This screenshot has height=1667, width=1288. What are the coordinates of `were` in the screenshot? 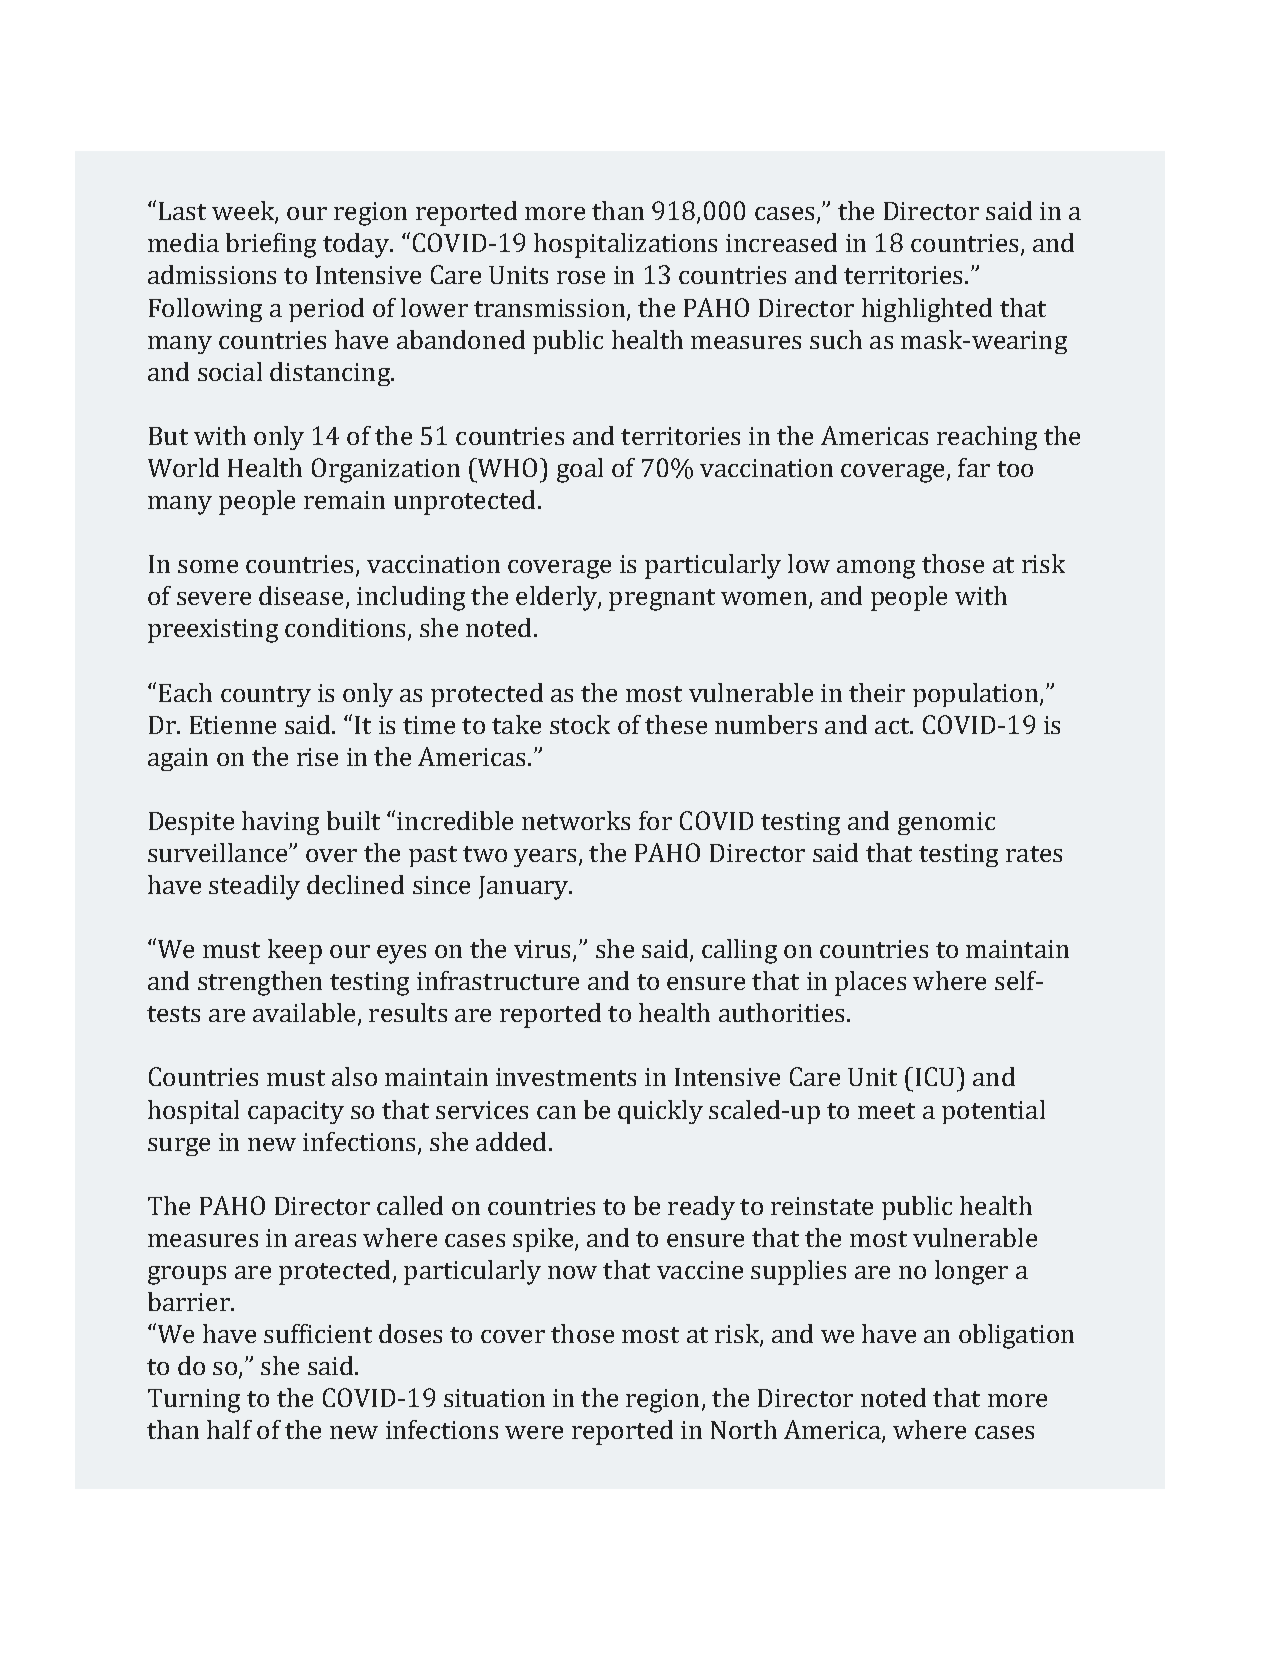 It's located at (534, 1432).
